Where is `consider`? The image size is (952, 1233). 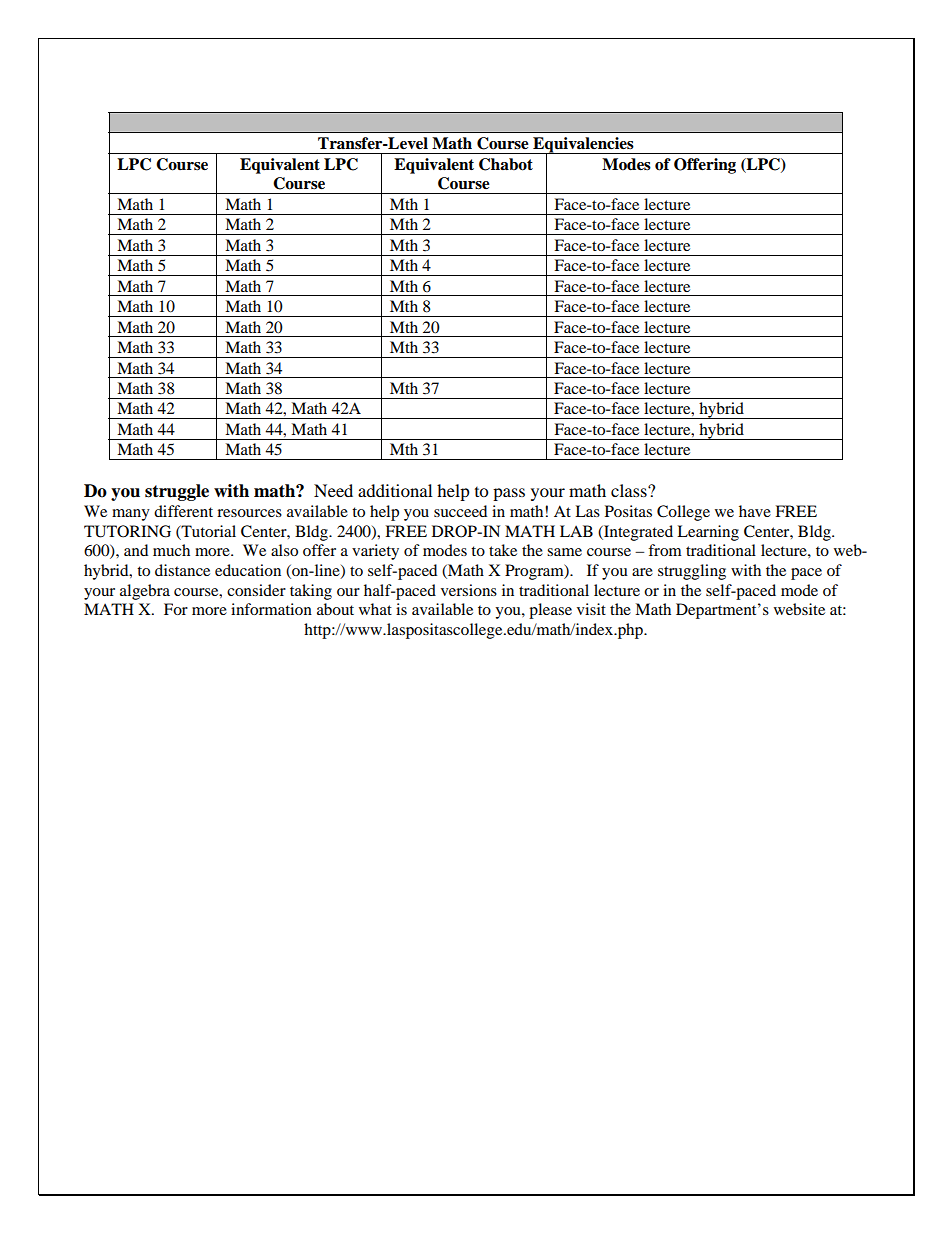 consider is located at coordinates (256, 590).
